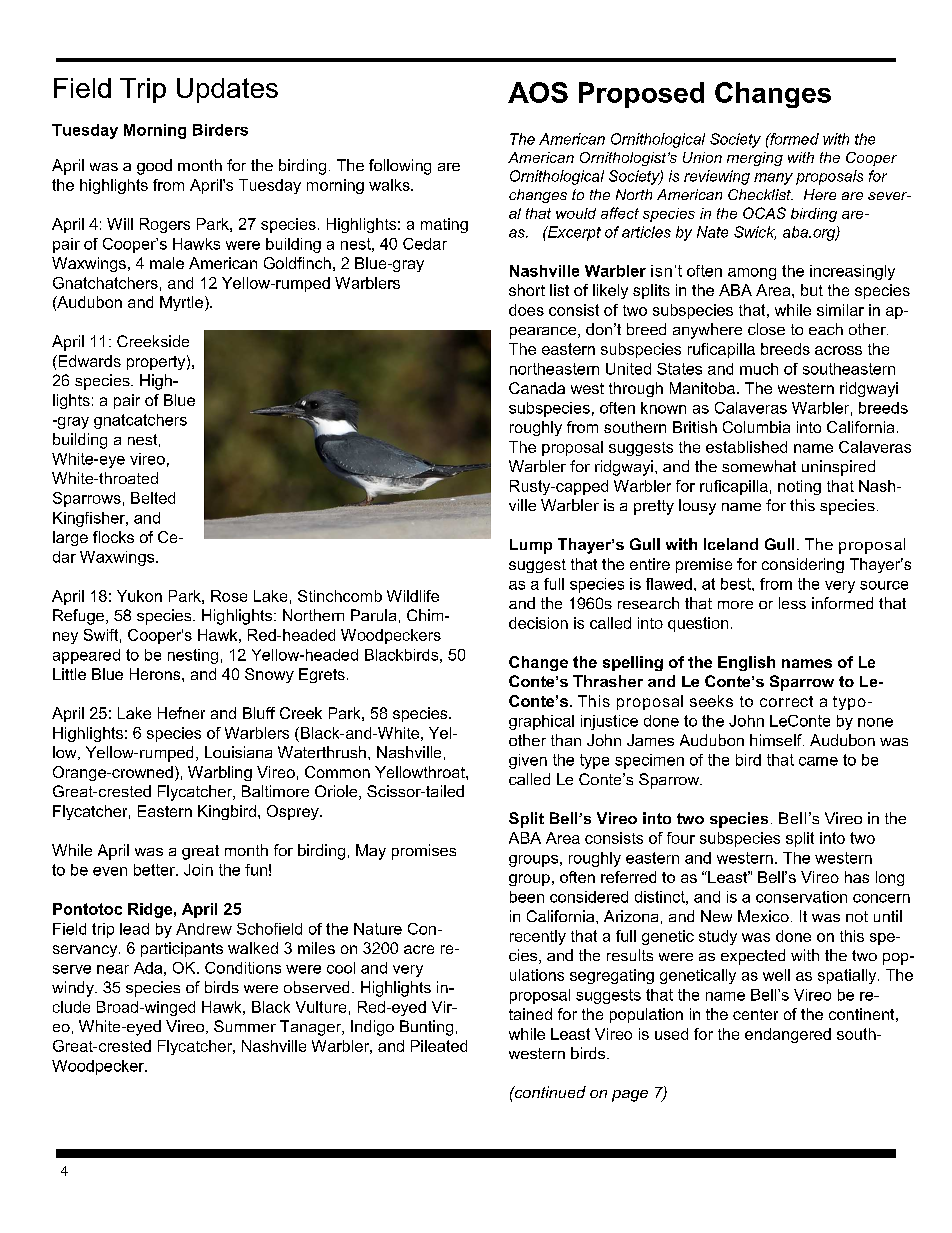 This image has width=952, height=1233. Describe the element at coordinates (538, 92) in the image. I see `AOS` at that location.
